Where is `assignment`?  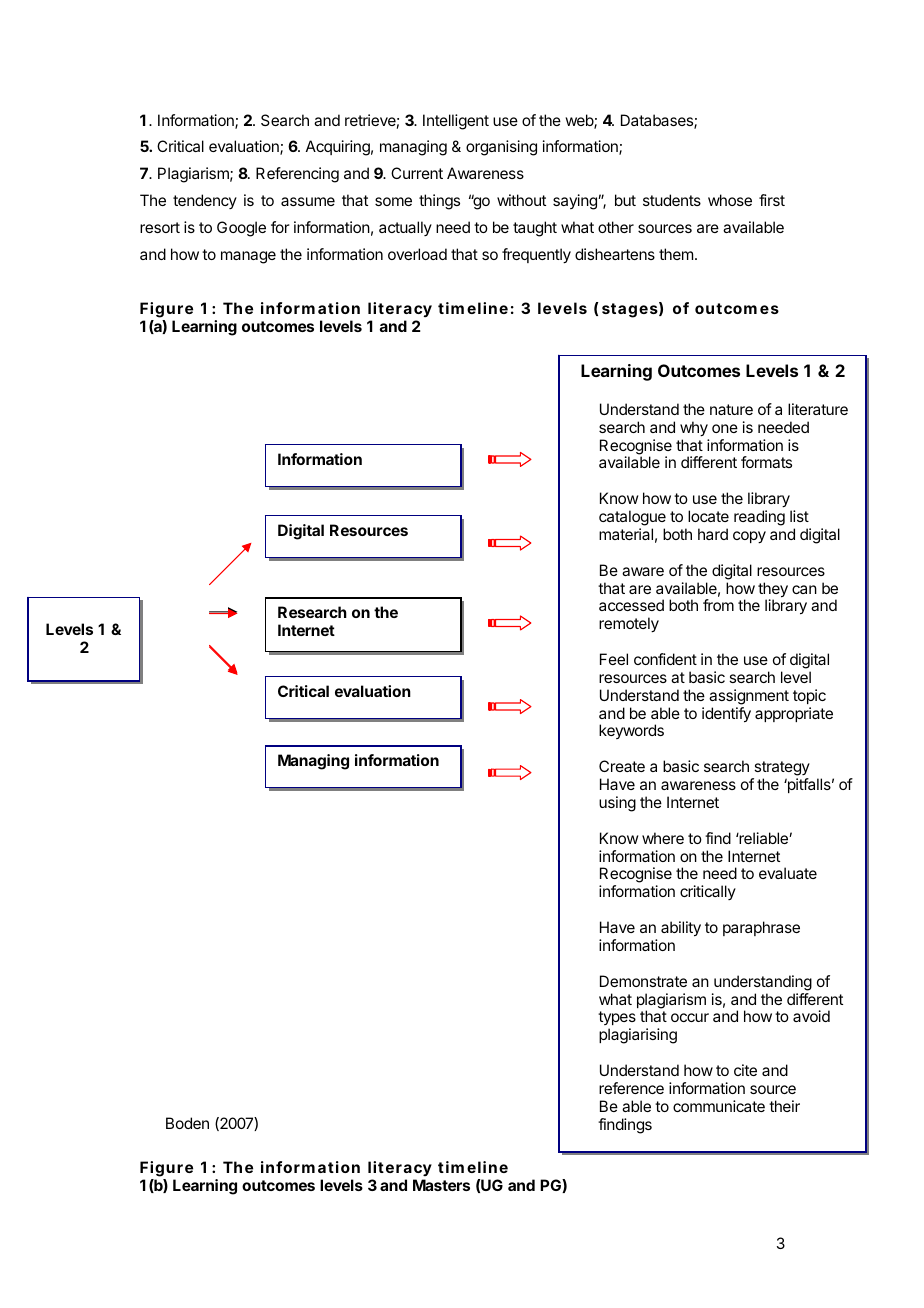
assignment is located at coordinates (749, 697).
